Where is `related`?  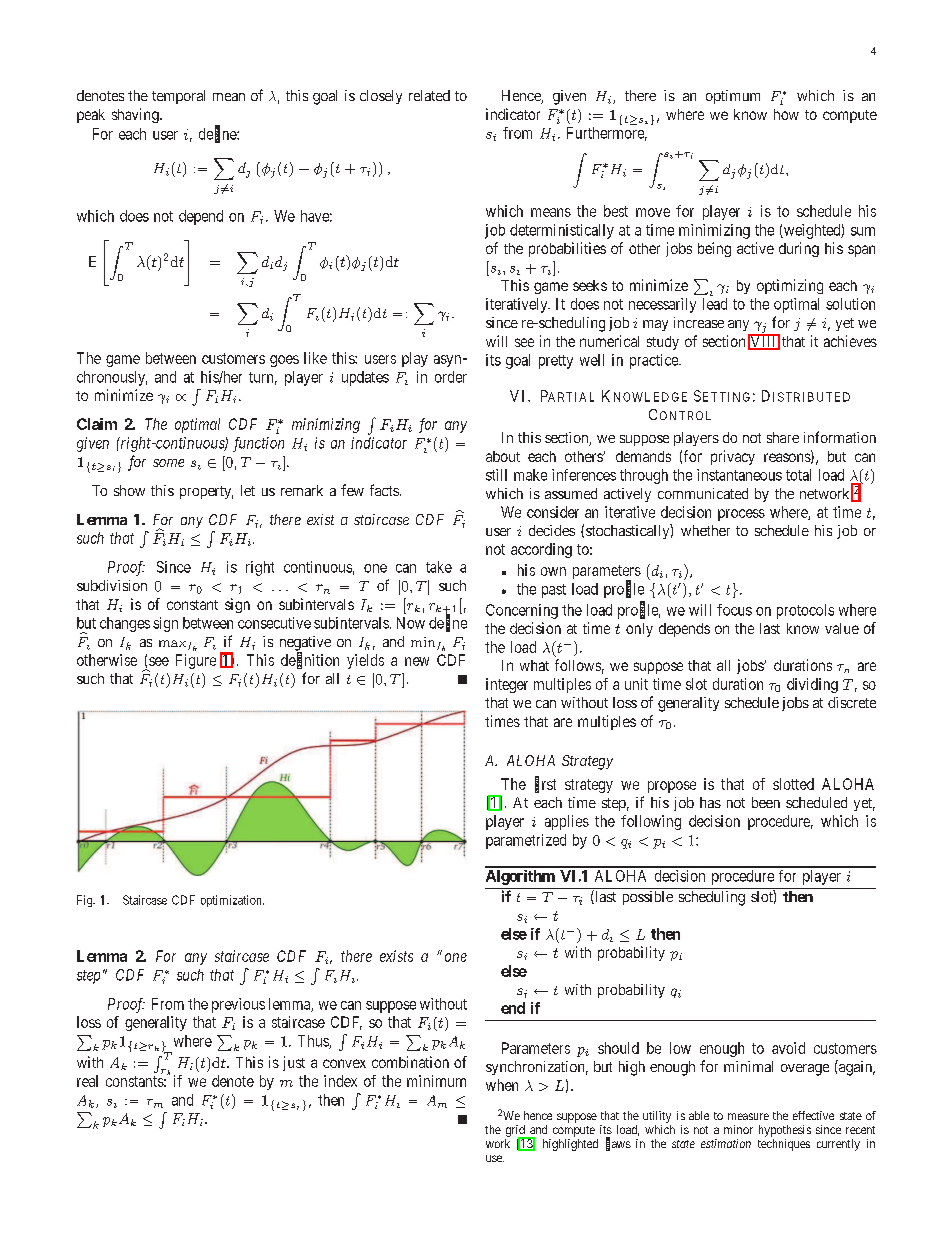 related is located at coordinates (429, 95).
